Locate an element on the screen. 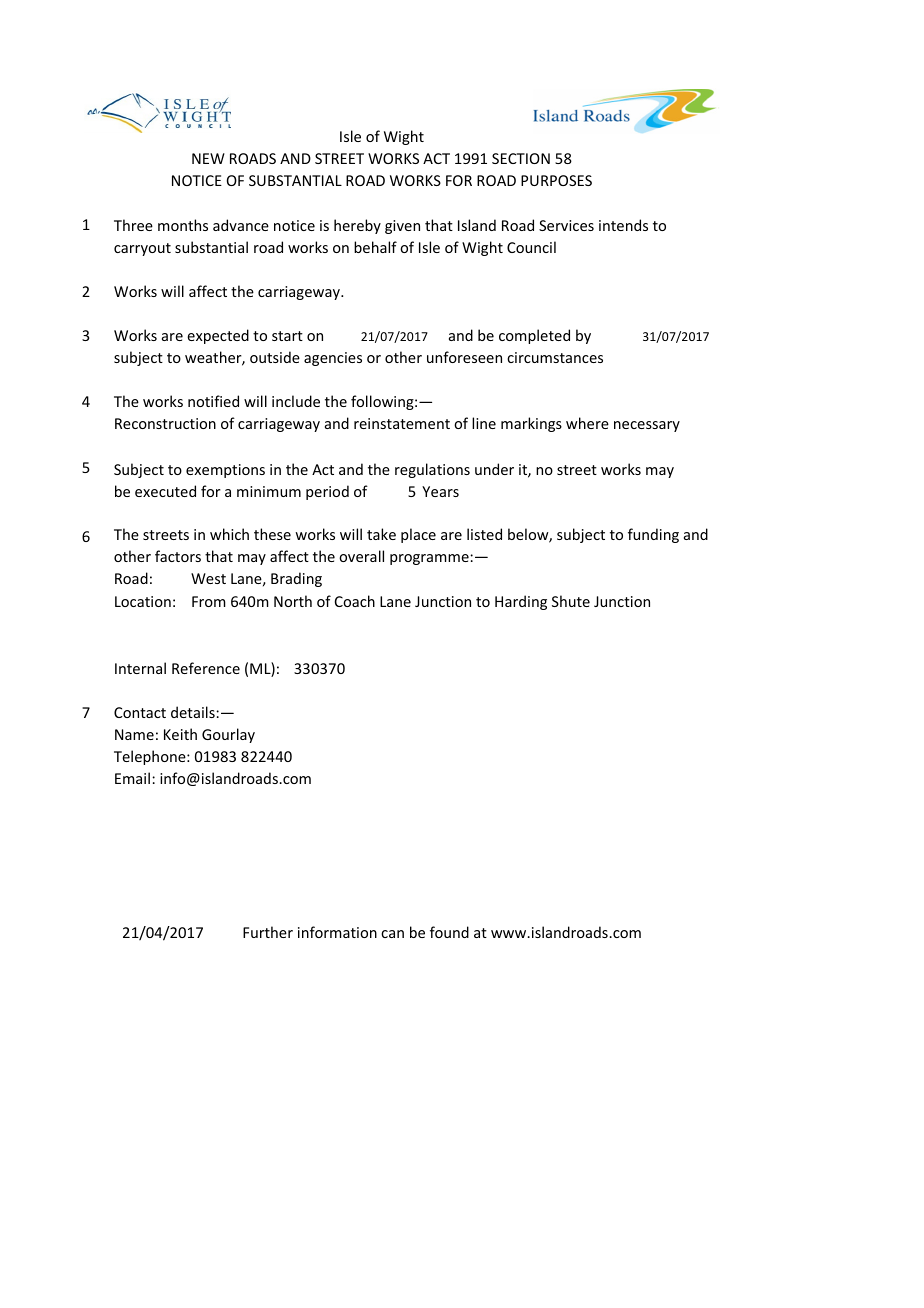 The width and height of the screenshot is (924, 1308). NEW is located at coordinates (208, 158).
